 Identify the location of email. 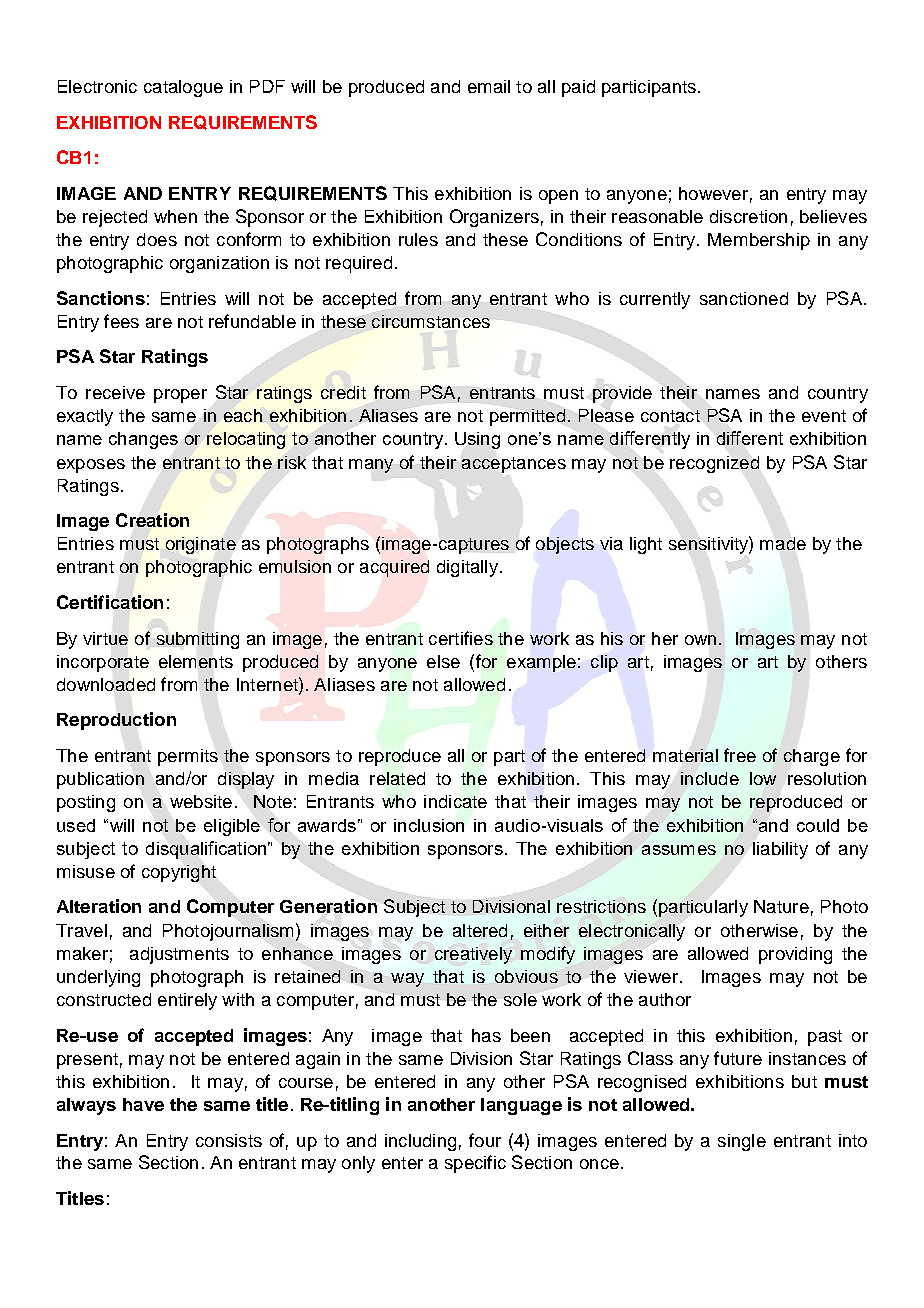
(489, 86).
